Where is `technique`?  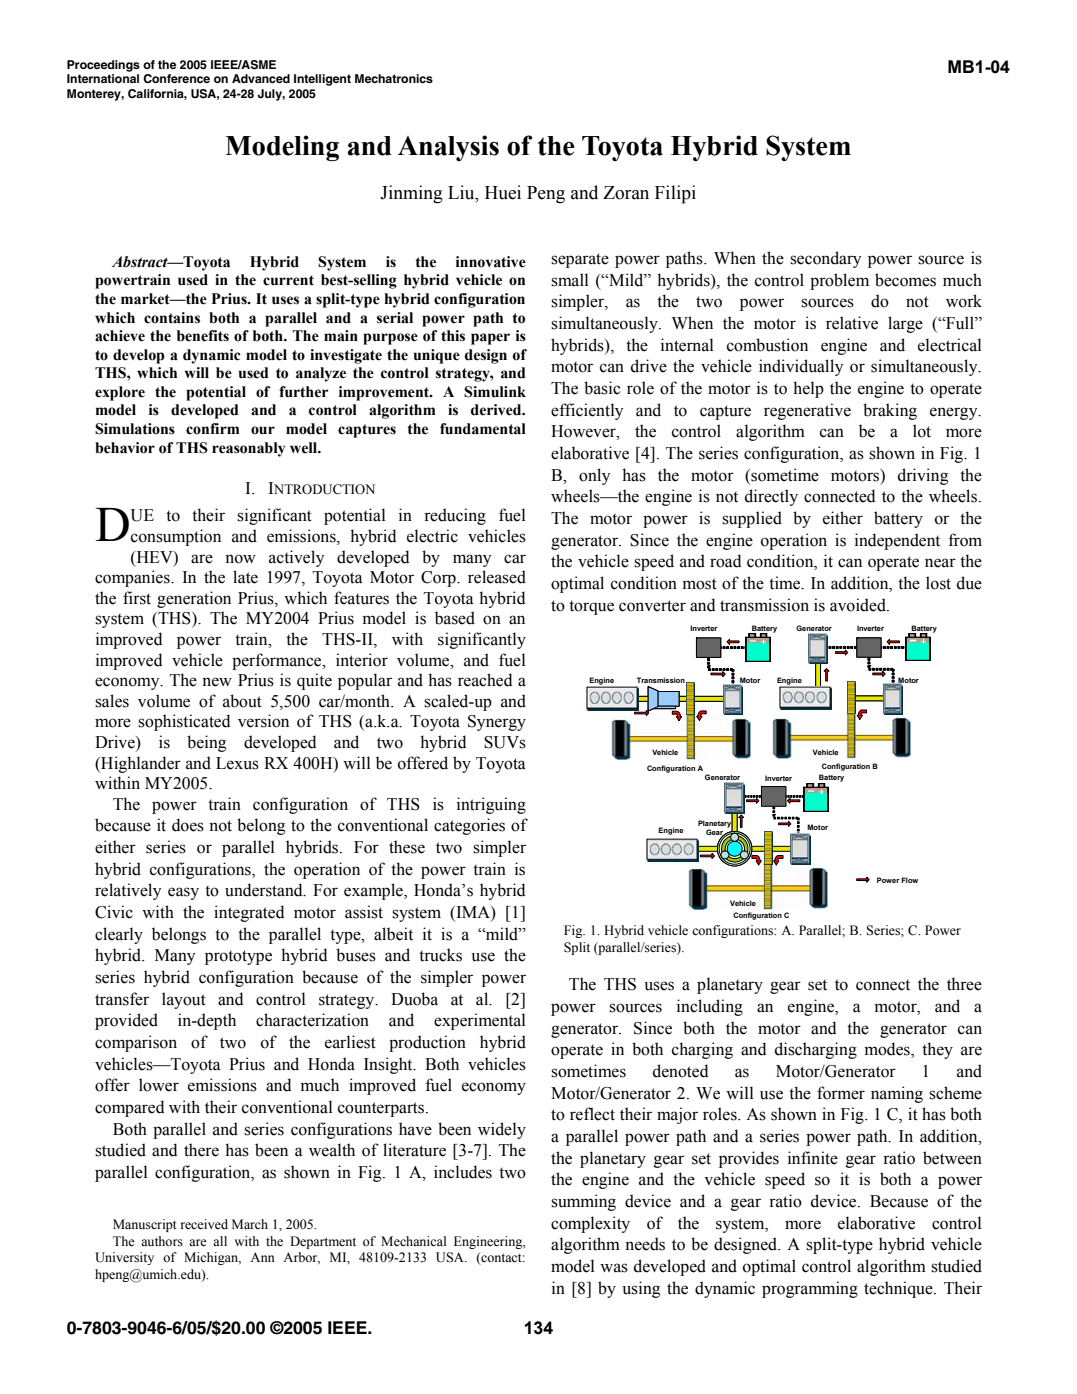 technique is located at coordinates (899, 1289).
